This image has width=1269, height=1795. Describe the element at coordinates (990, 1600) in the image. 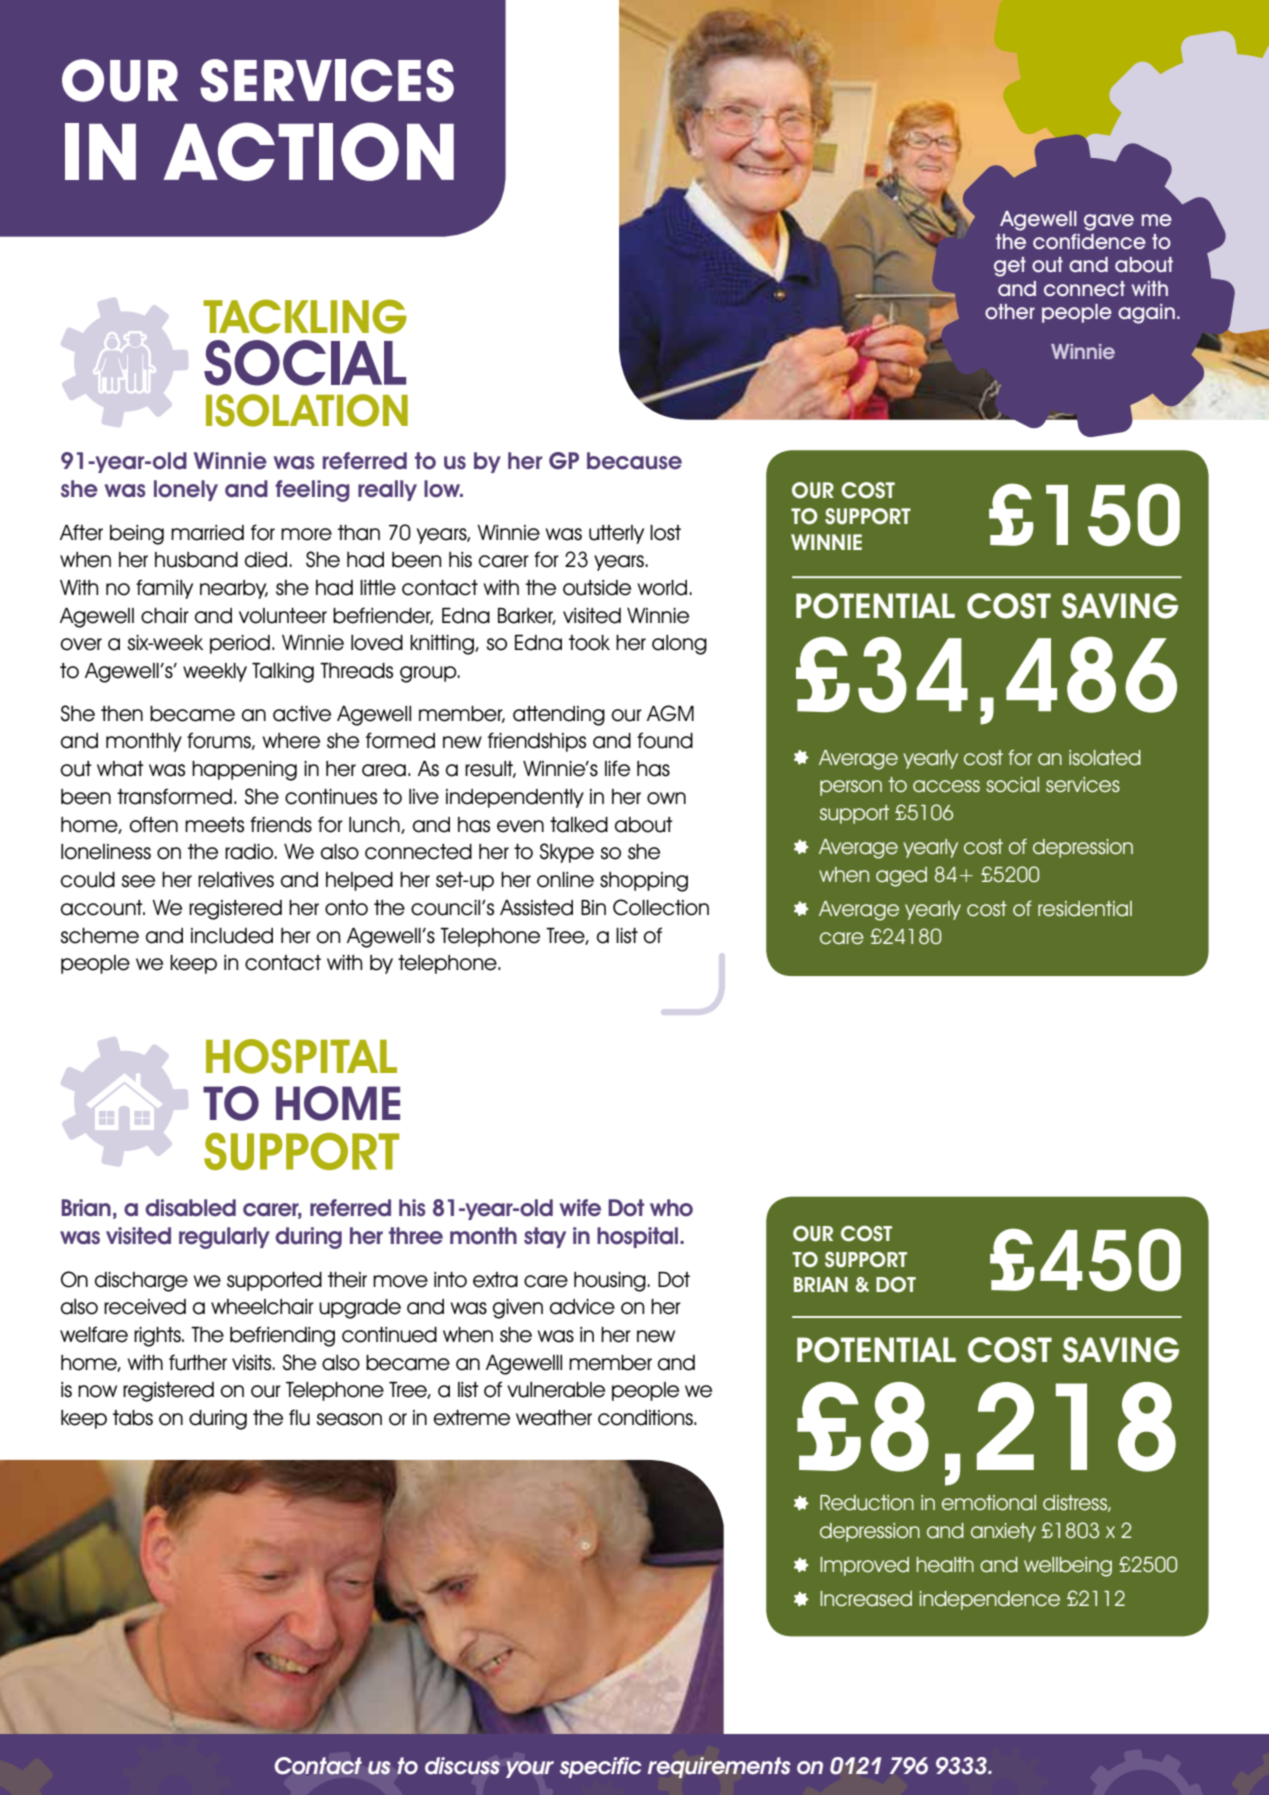

I see `independence` at that location.
